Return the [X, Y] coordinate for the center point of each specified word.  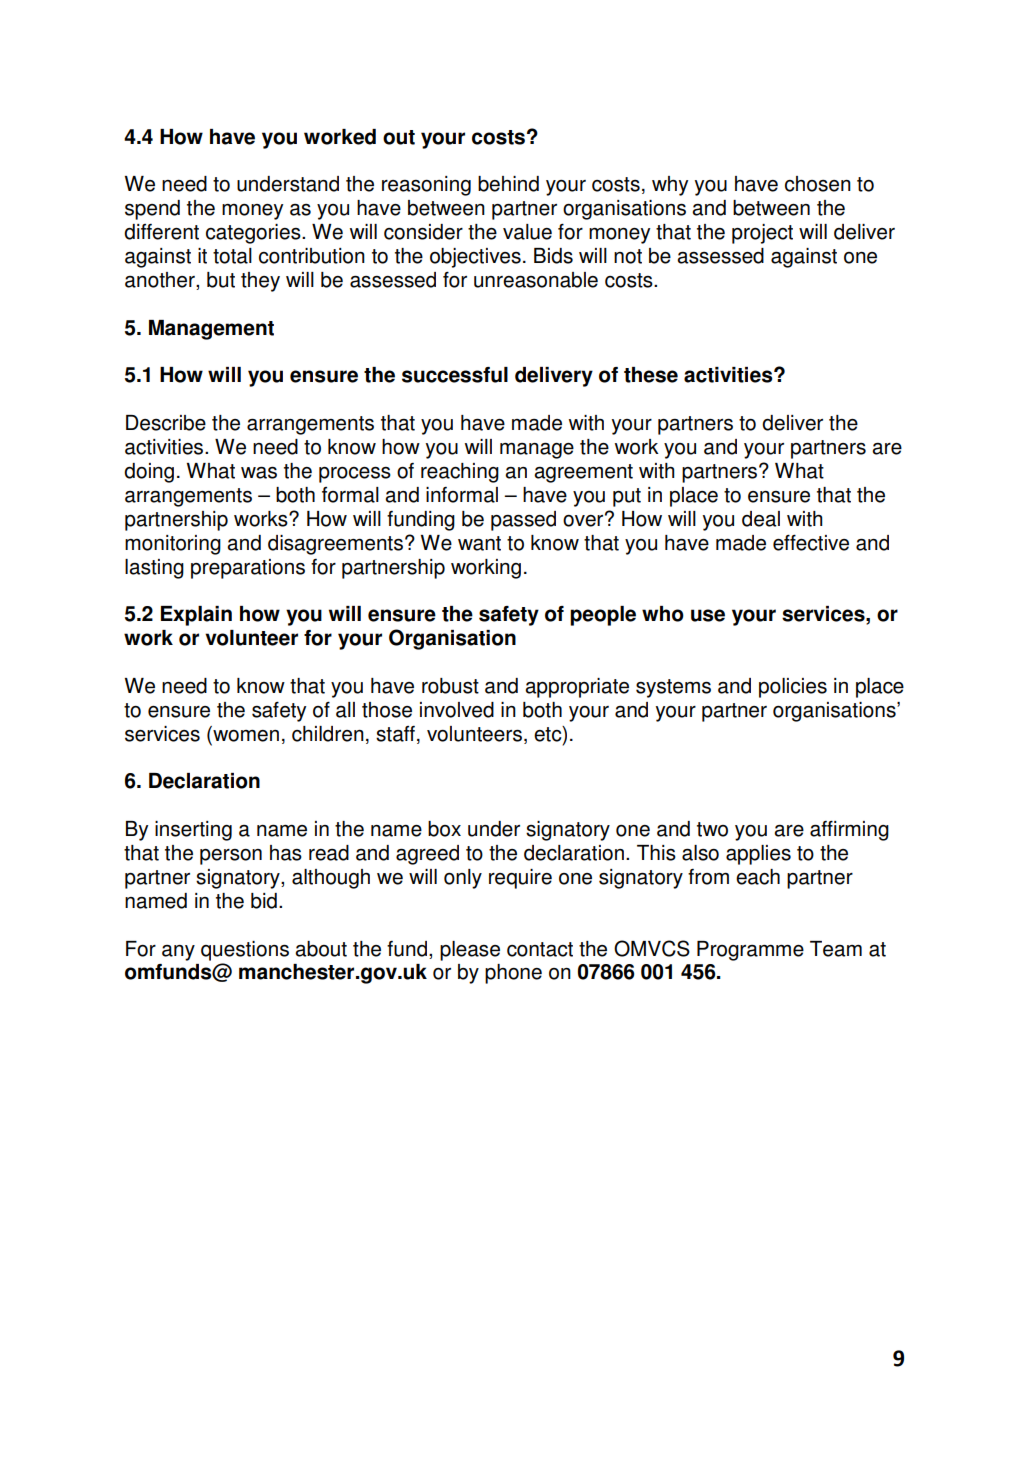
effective [811, 543]
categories [254, 234]
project [762, 234]
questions [245, 951]
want [479, 543]
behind [508, 184]
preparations [248, 569]
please [470, 951]
